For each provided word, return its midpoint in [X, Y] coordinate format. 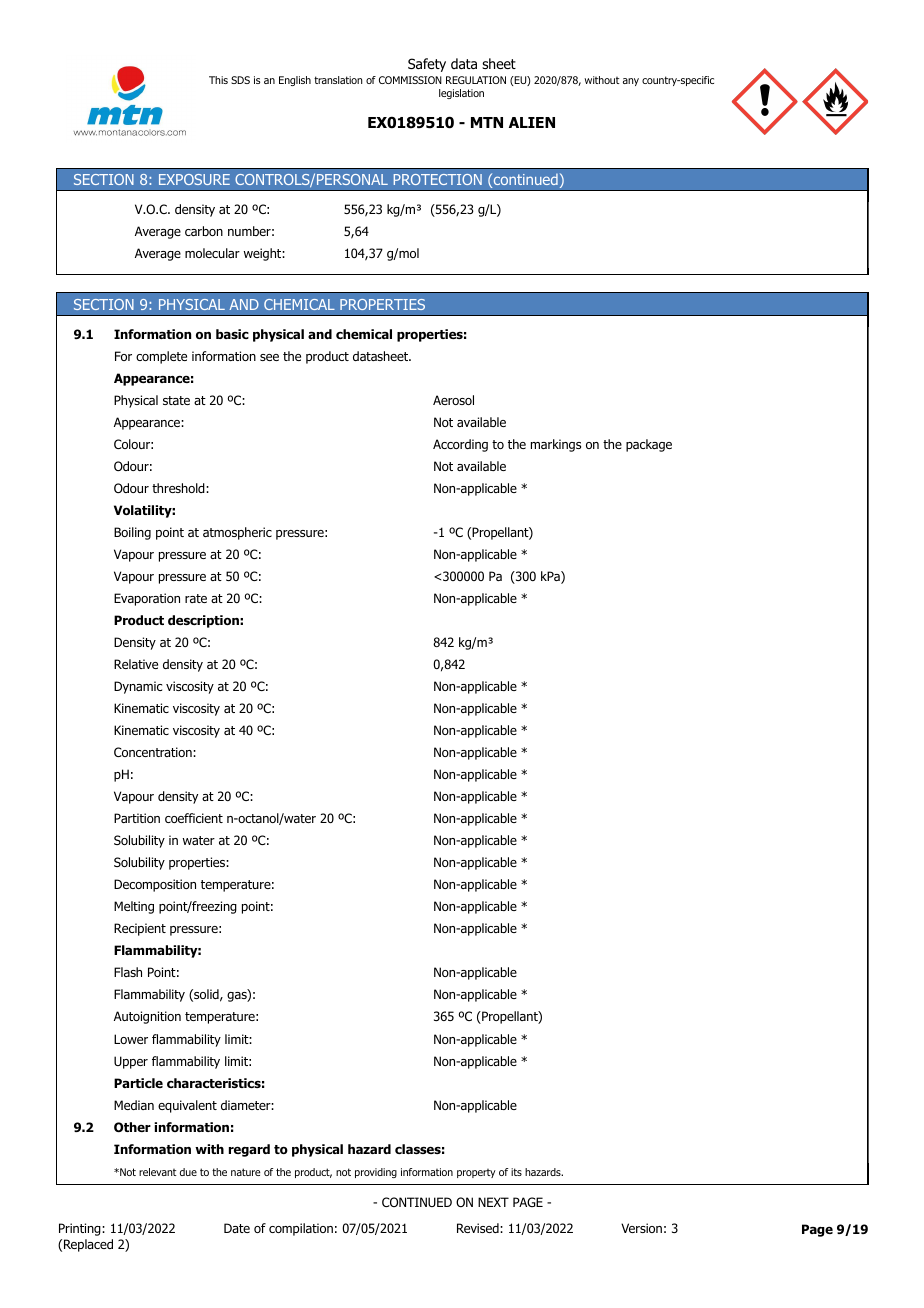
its [516, 1172]
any [631, 82]
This [218, 80]
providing [376, 1173]
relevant [158, 1172]
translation [338, 80]
